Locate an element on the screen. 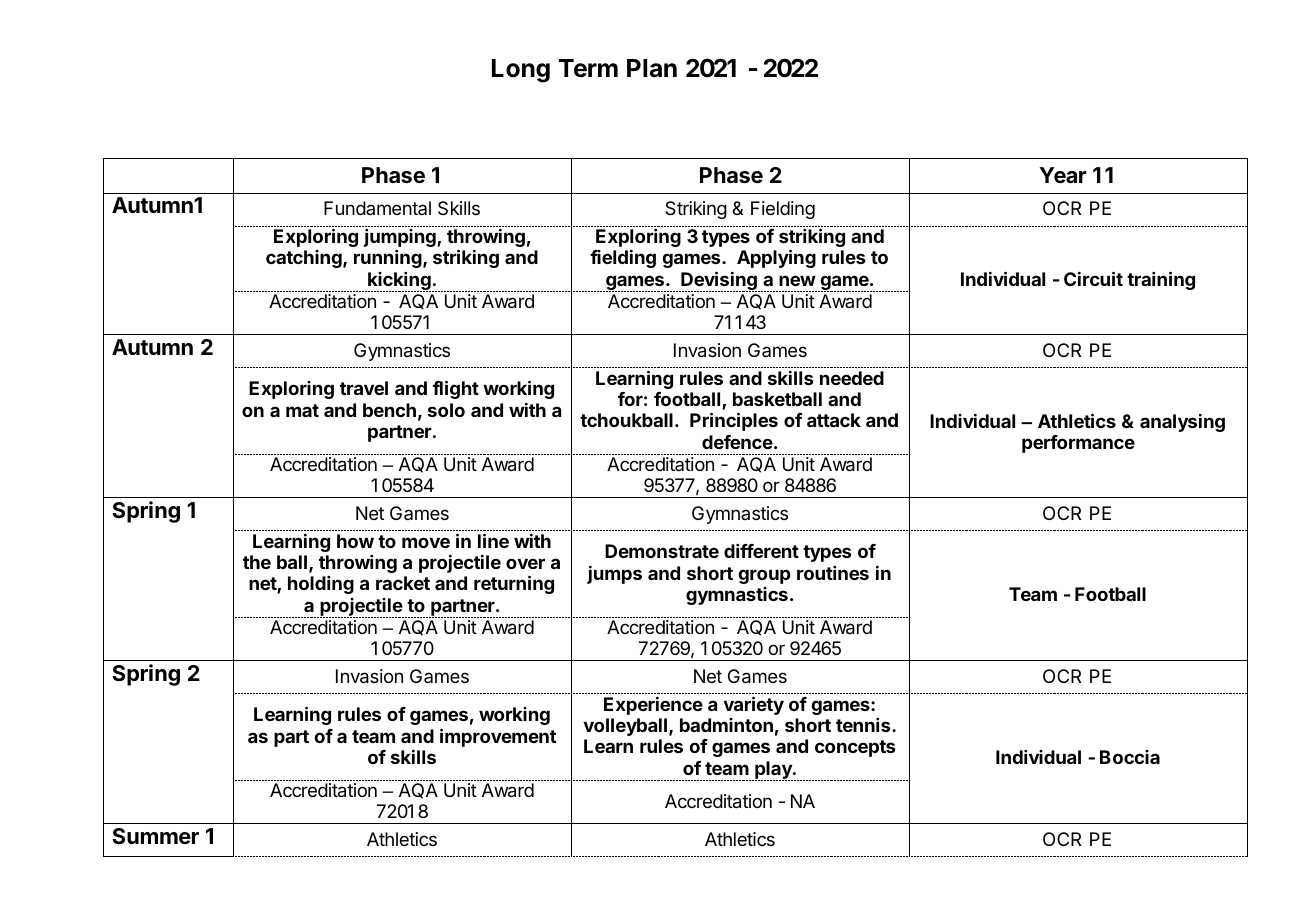  routines is located at coordinates (833, 573).
